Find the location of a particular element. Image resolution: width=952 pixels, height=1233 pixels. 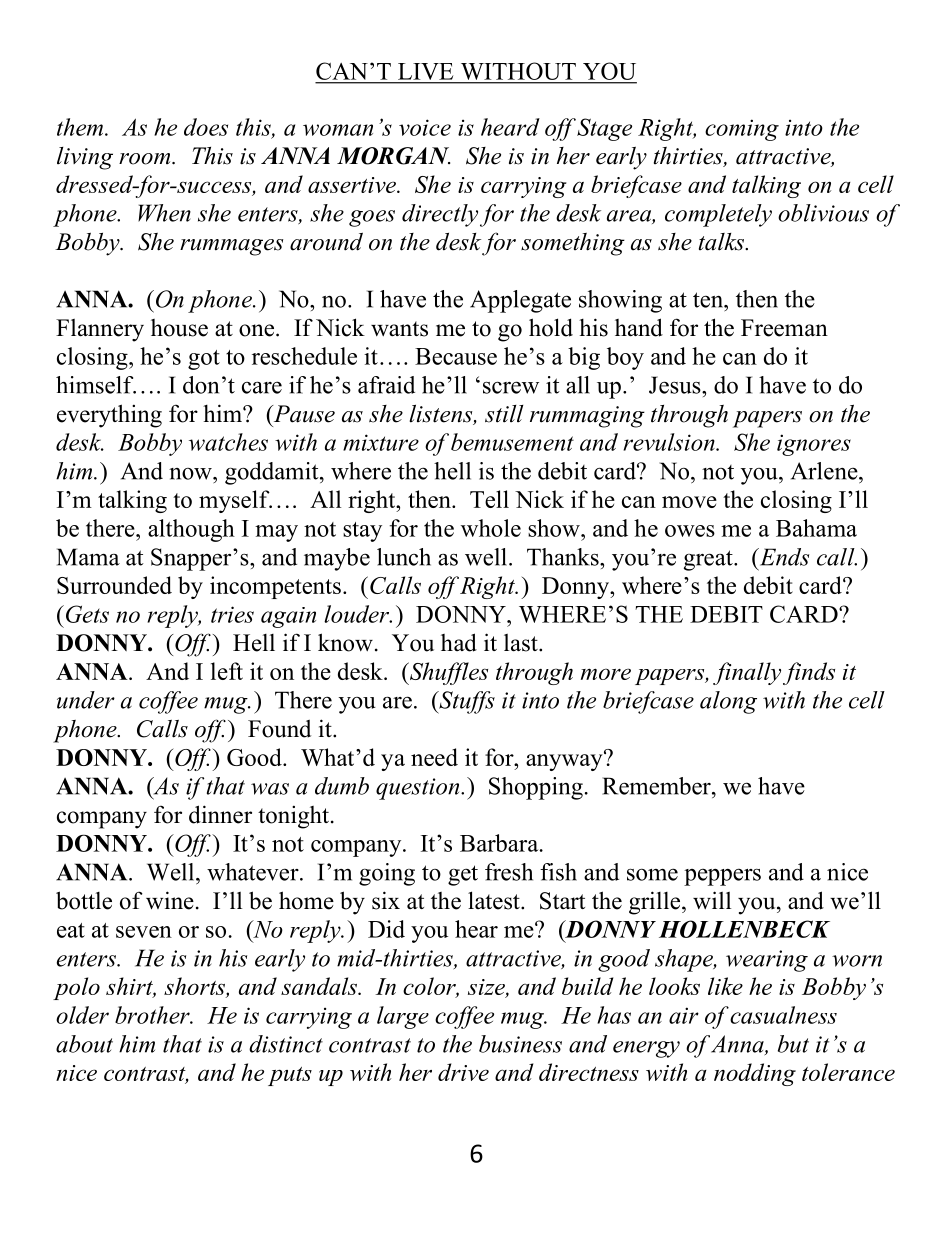

brother is located at coordinates (153, 1015).
